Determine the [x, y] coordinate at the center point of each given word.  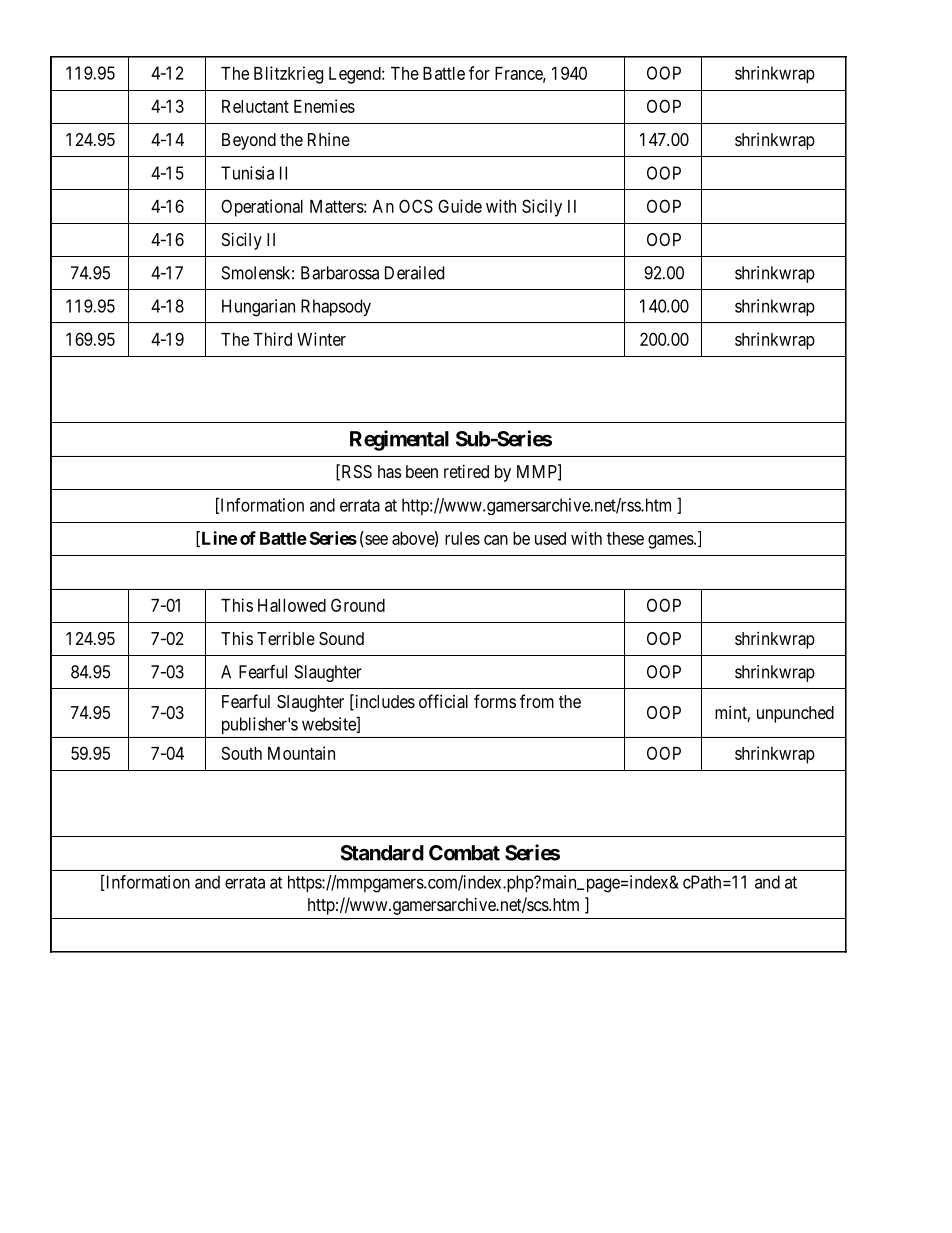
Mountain [301, 753]
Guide [460, 206]
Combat [464, 853]
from [537, 701]
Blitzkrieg [288, 75]
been [422, 471]
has [390, 471]
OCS [416, 206]
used [550, 538]
